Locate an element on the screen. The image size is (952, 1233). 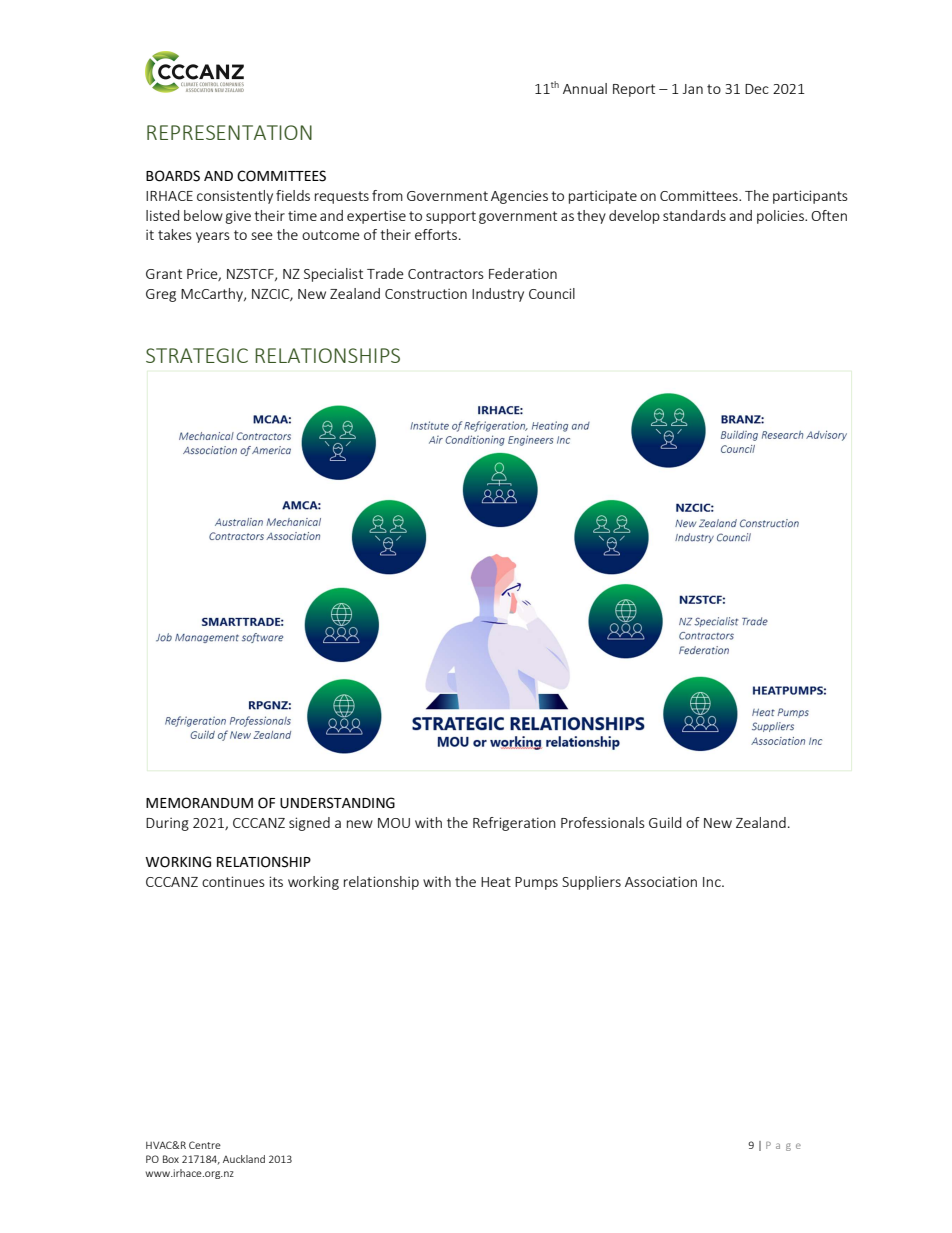
Guild is located at coordinates (665, 822).
